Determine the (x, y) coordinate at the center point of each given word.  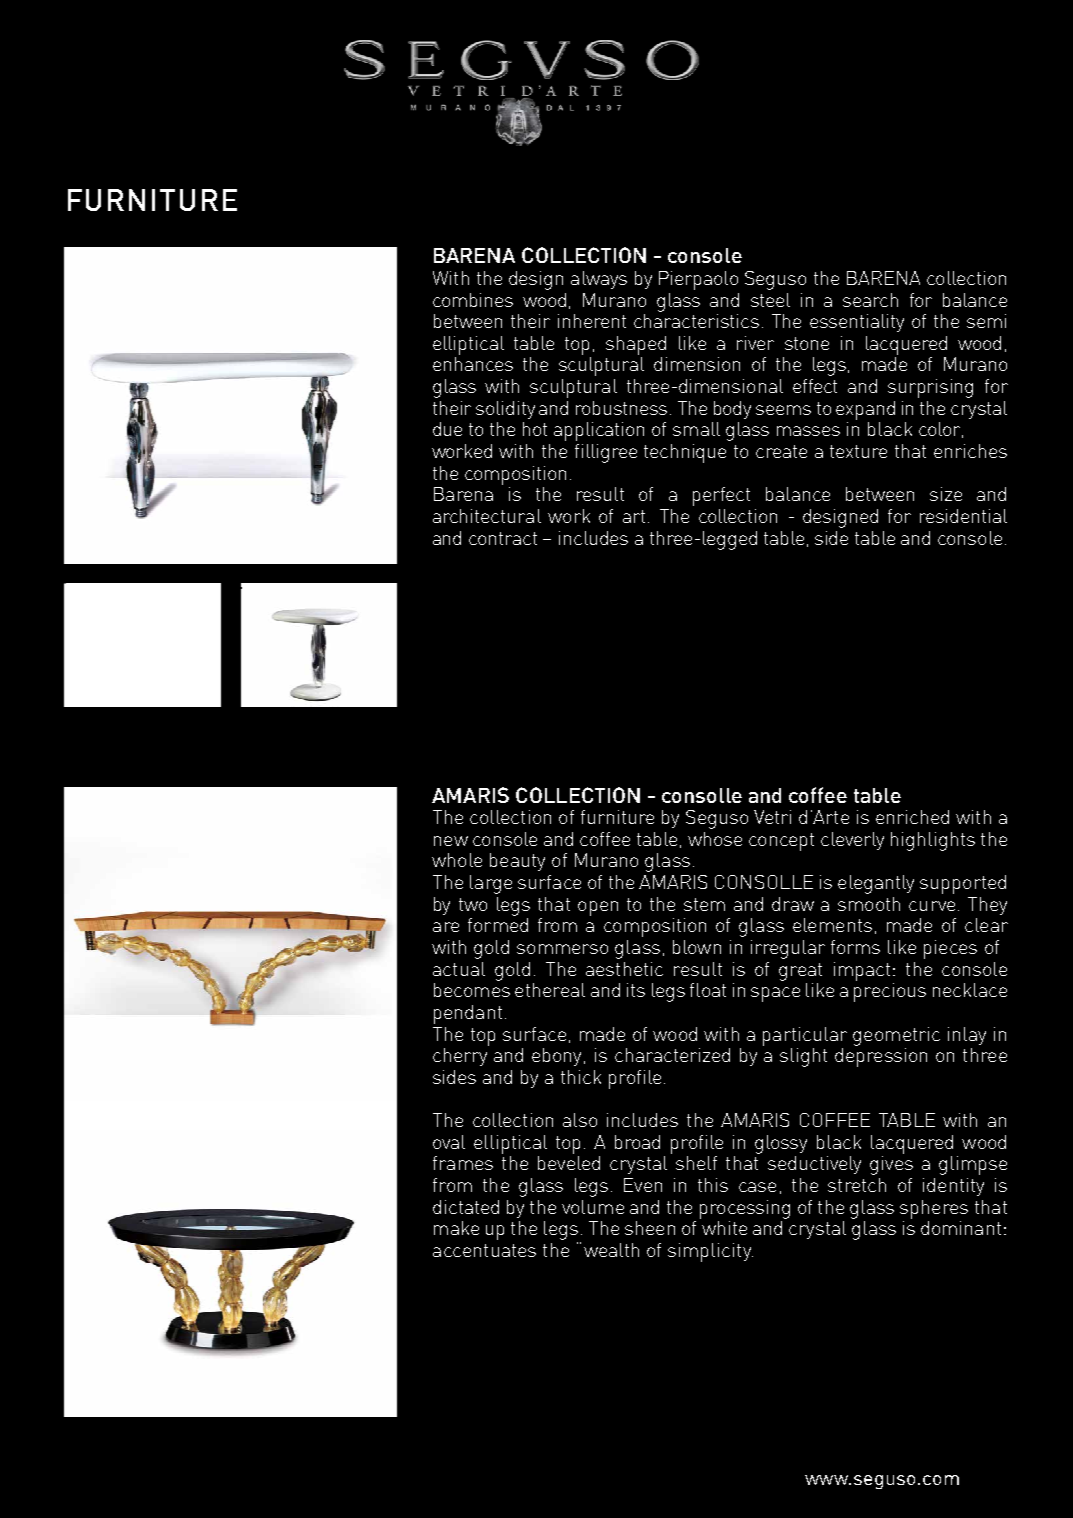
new (451, 841)
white (724, 1228)
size (946, 494)
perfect (721, 496)
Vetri (772, 817)
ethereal (550, 990)
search (870, 300)
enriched (912, 817)
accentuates (484, 1250)
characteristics (696, 321)
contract (503, 538)
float (708, 990)
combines (473, 300)
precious (890, 992)
